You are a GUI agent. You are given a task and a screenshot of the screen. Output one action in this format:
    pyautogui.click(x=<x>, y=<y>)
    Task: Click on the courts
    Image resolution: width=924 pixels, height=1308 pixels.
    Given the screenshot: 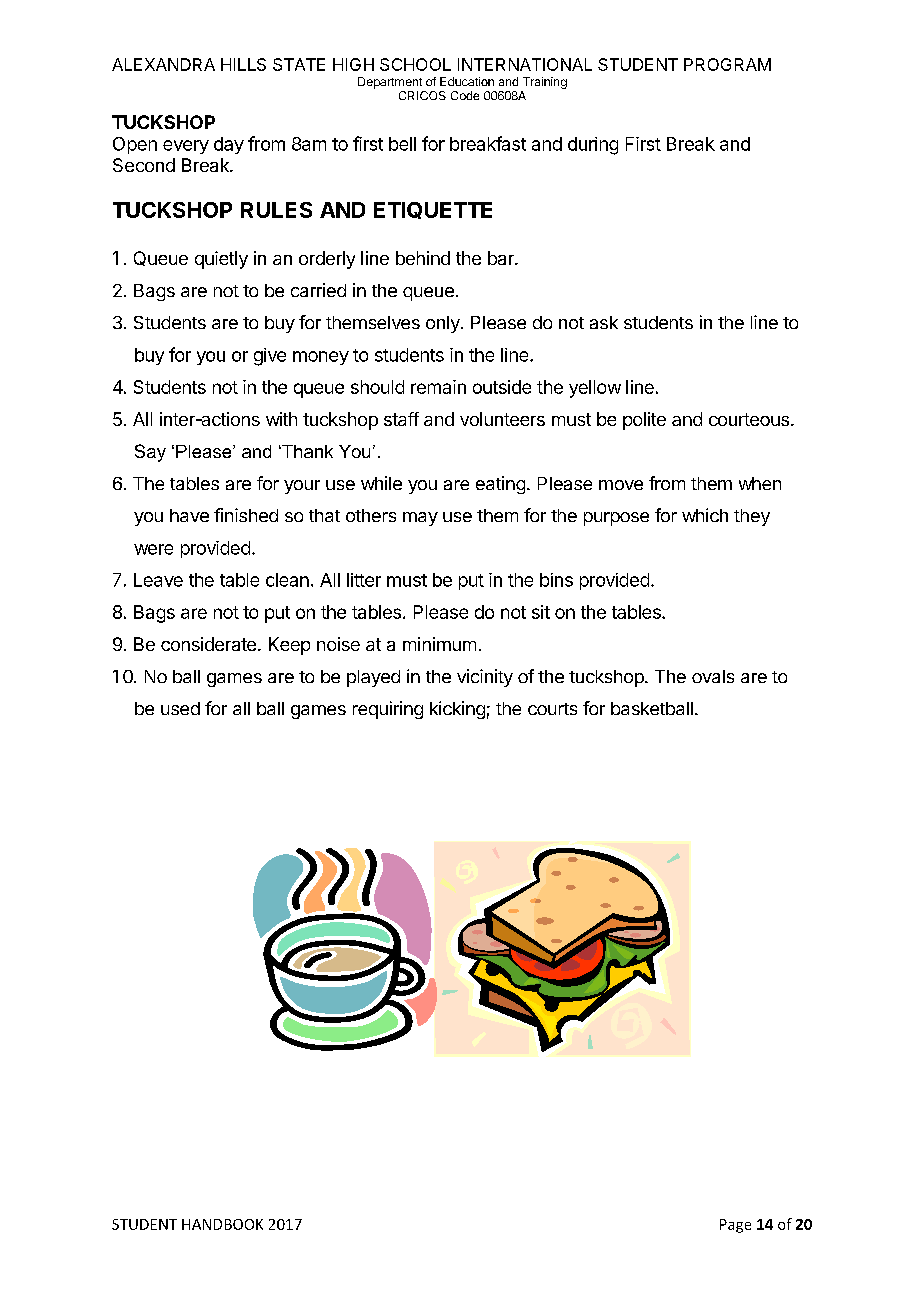 What is the action you would take?
    pyautogui.click(x=552, y=709)
